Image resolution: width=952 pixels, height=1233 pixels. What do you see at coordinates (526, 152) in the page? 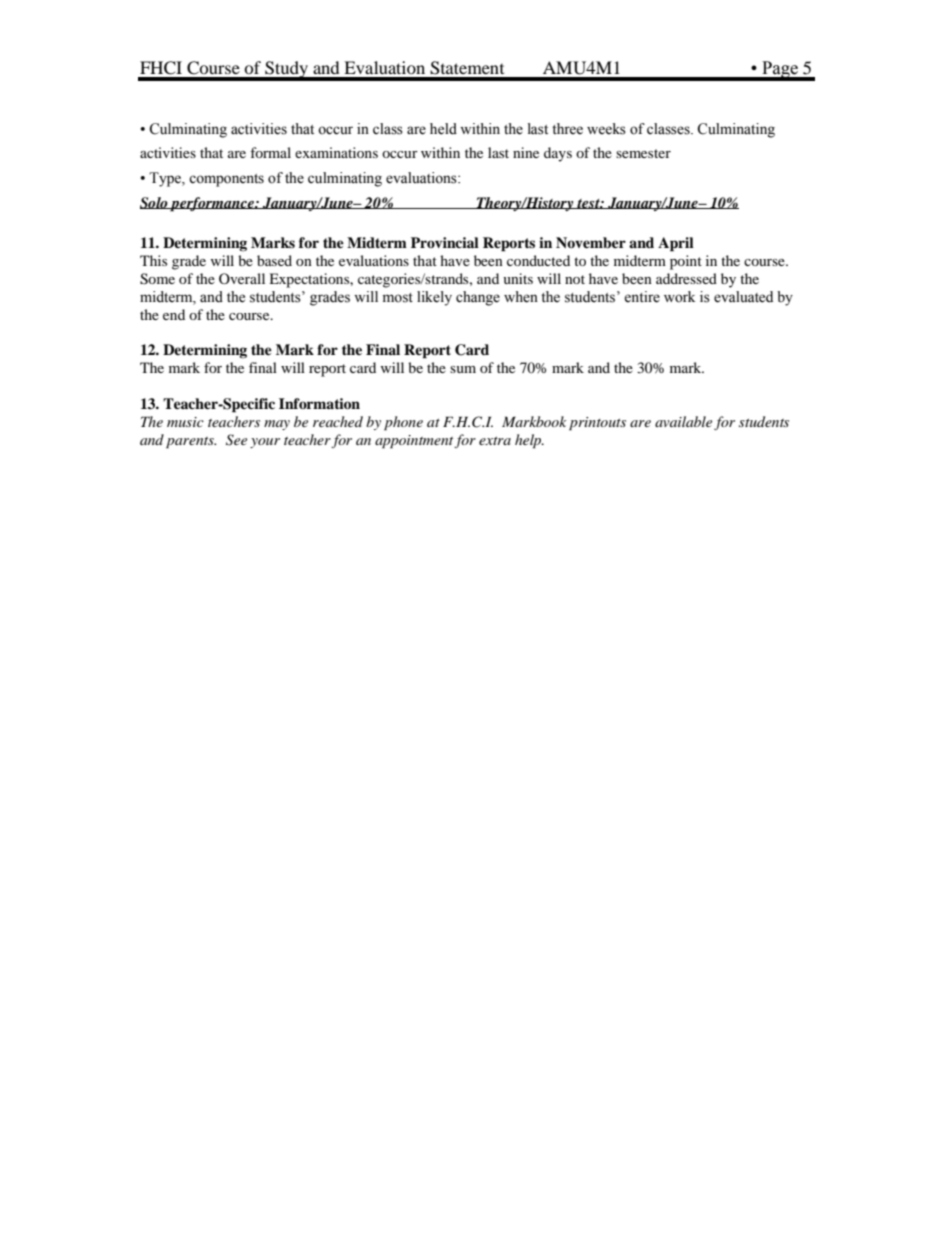
I see `nine` at bounding box center [526, 152].
